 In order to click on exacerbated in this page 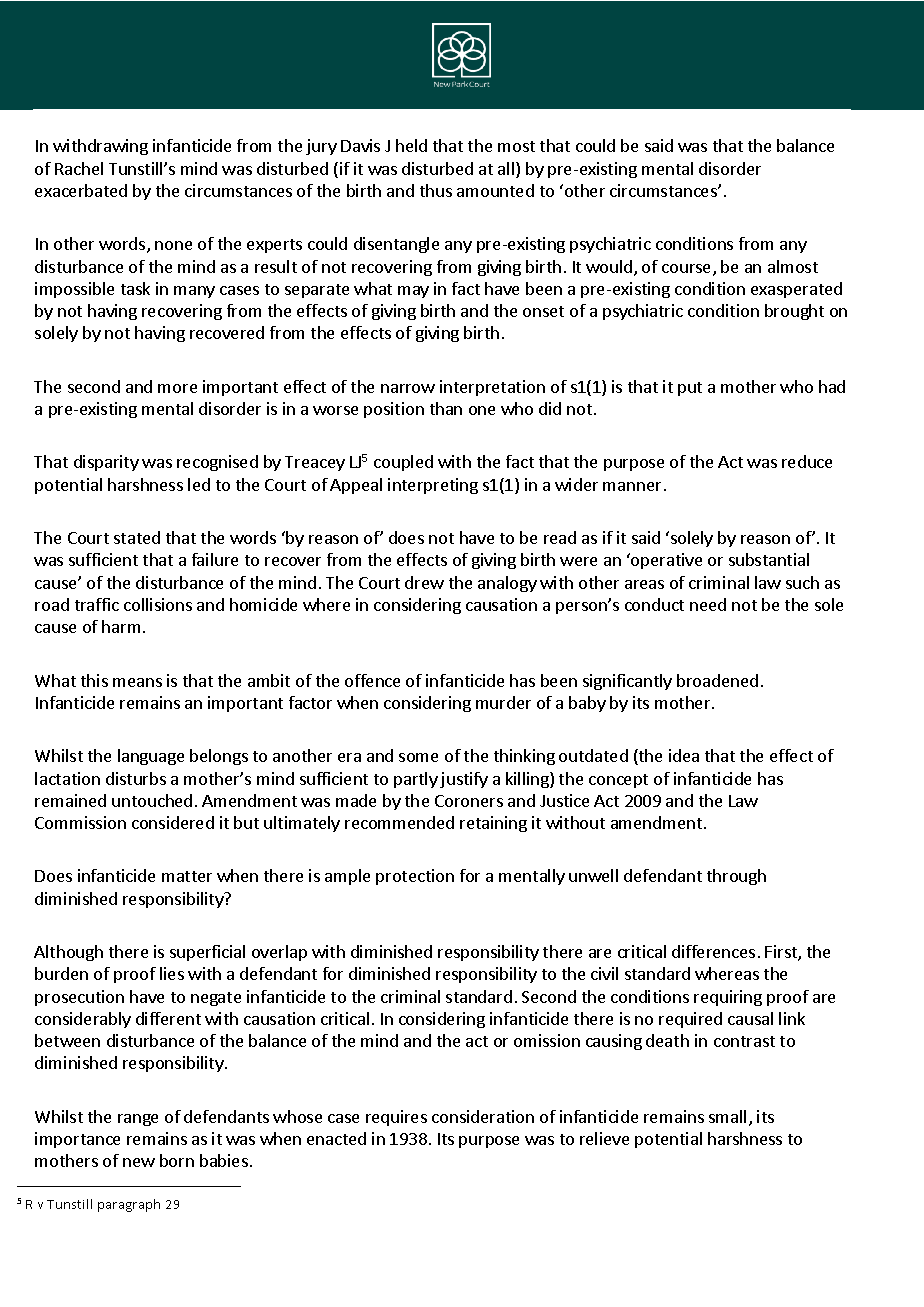, I will do `click(81, 190)`.
